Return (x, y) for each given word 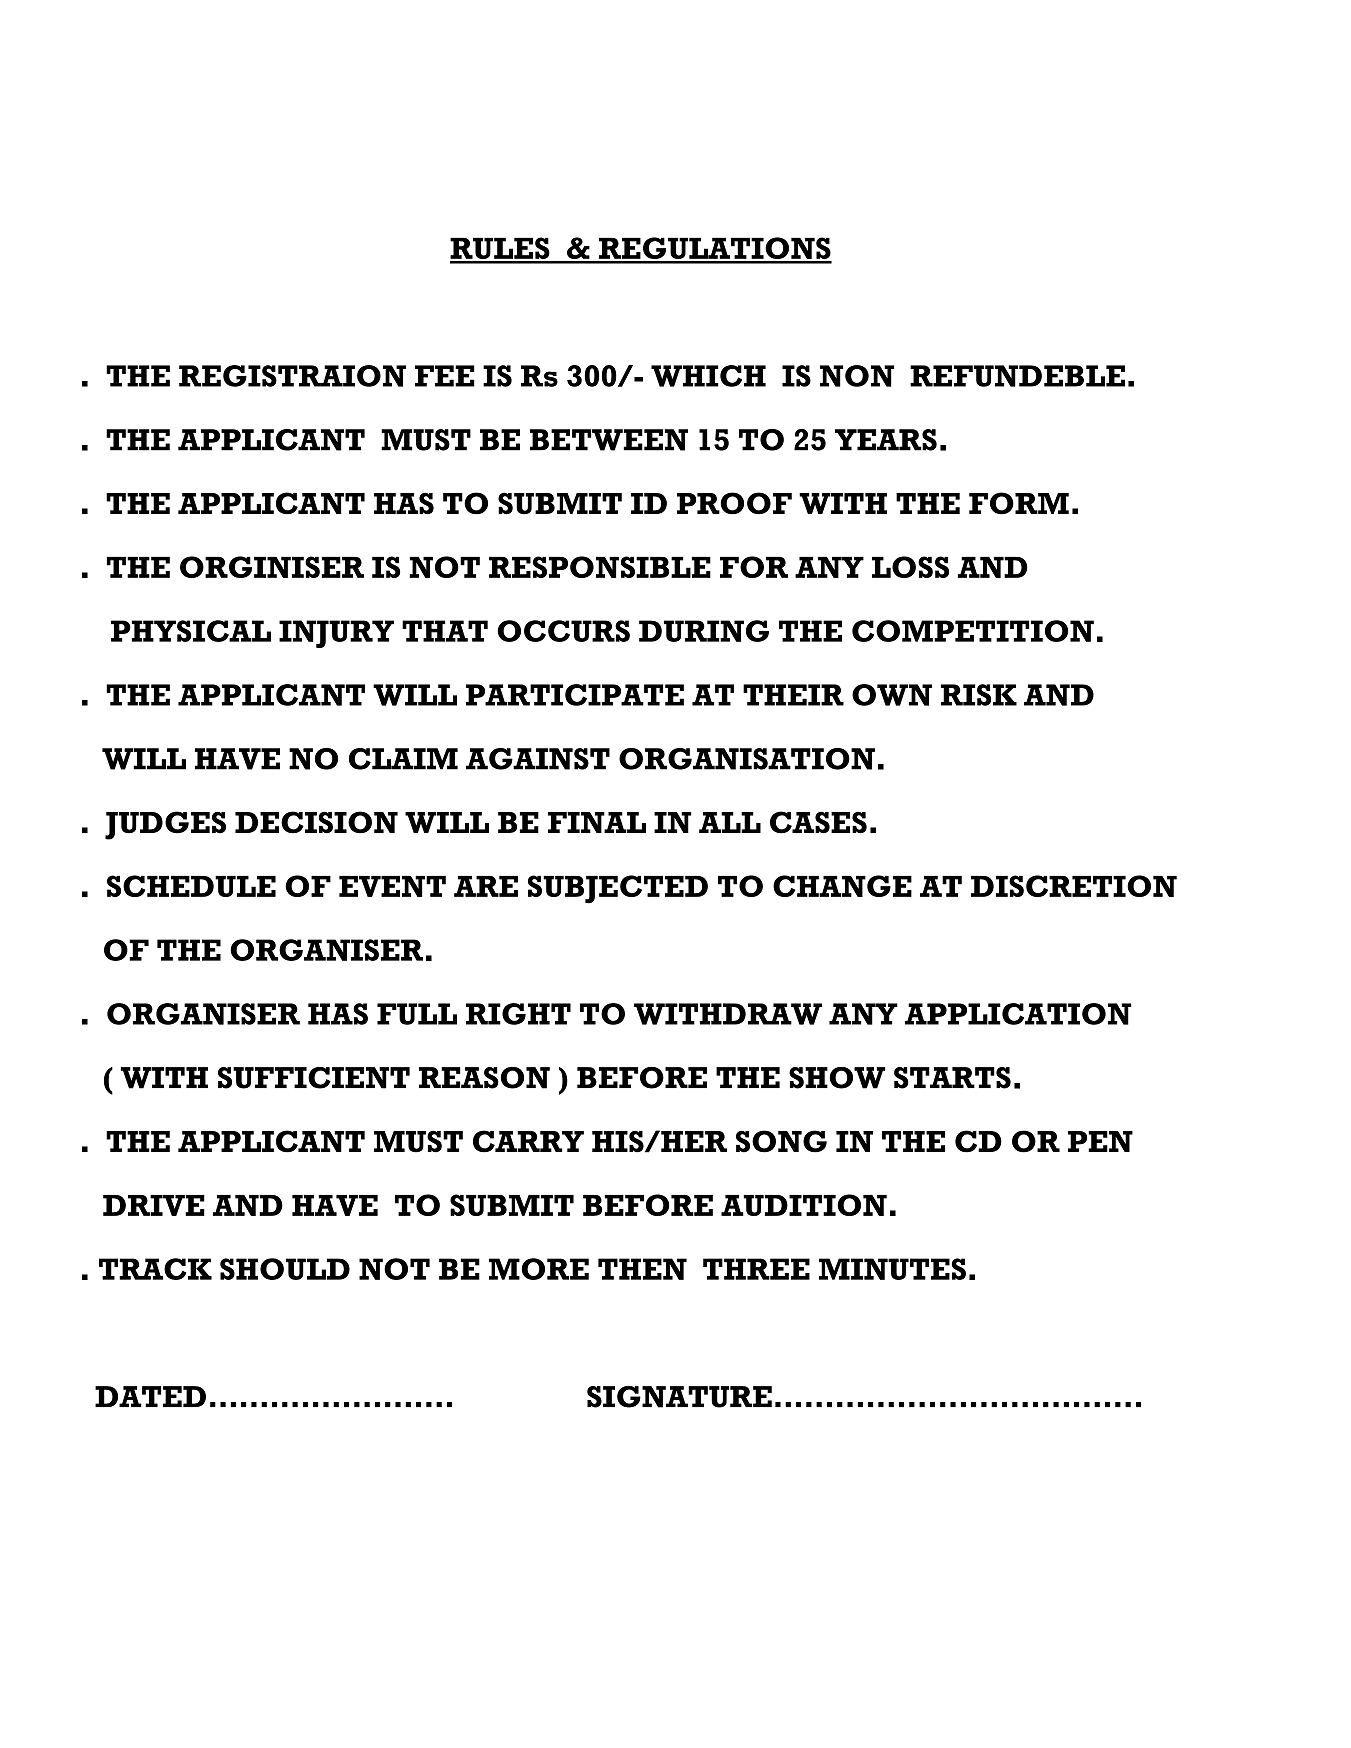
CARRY (528, 1141)
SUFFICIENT (314, 1078)
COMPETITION (973, 631)
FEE (445, 376)
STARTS (952, 1078)
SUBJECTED (618, 889)
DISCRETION (1074, 886)
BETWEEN (609, 440)
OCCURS (563, 631)
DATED (150, 1396)
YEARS (886, 440)
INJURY (336, 634)
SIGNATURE (679, 1397)
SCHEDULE (191, 886)
